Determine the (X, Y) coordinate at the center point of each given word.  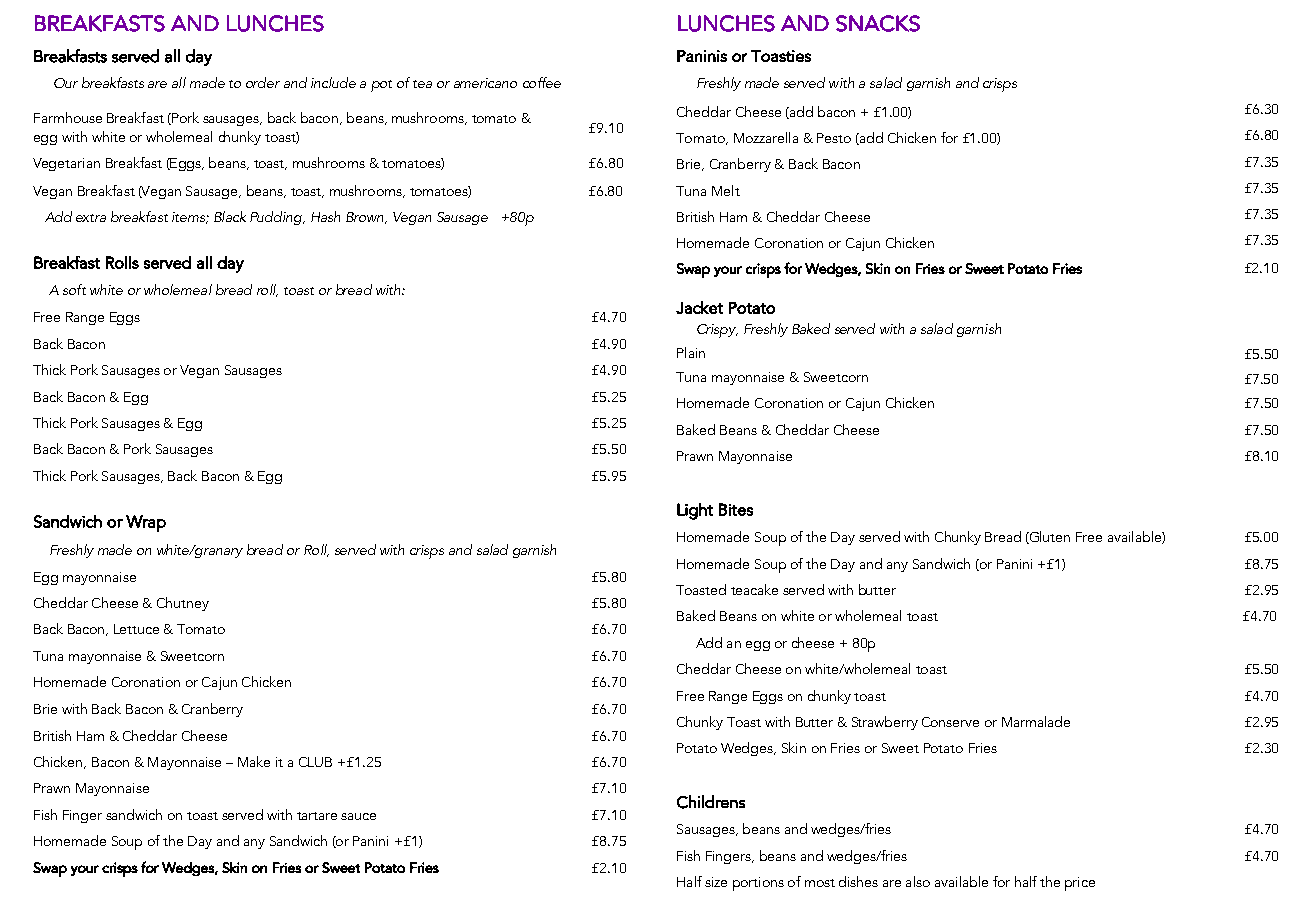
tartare (317, 816)
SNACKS (878, 23)
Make (254, 761)
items (189, 218)
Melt (726, 190)
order (263, 82)
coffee (542, 82)
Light (695, 511)
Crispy (717, 331)
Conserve (950, 722)
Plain (691, 352)
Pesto (834, 138)
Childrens (711, 802)
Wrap (146, 523)
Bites (736, 509)
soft (74, 289)
